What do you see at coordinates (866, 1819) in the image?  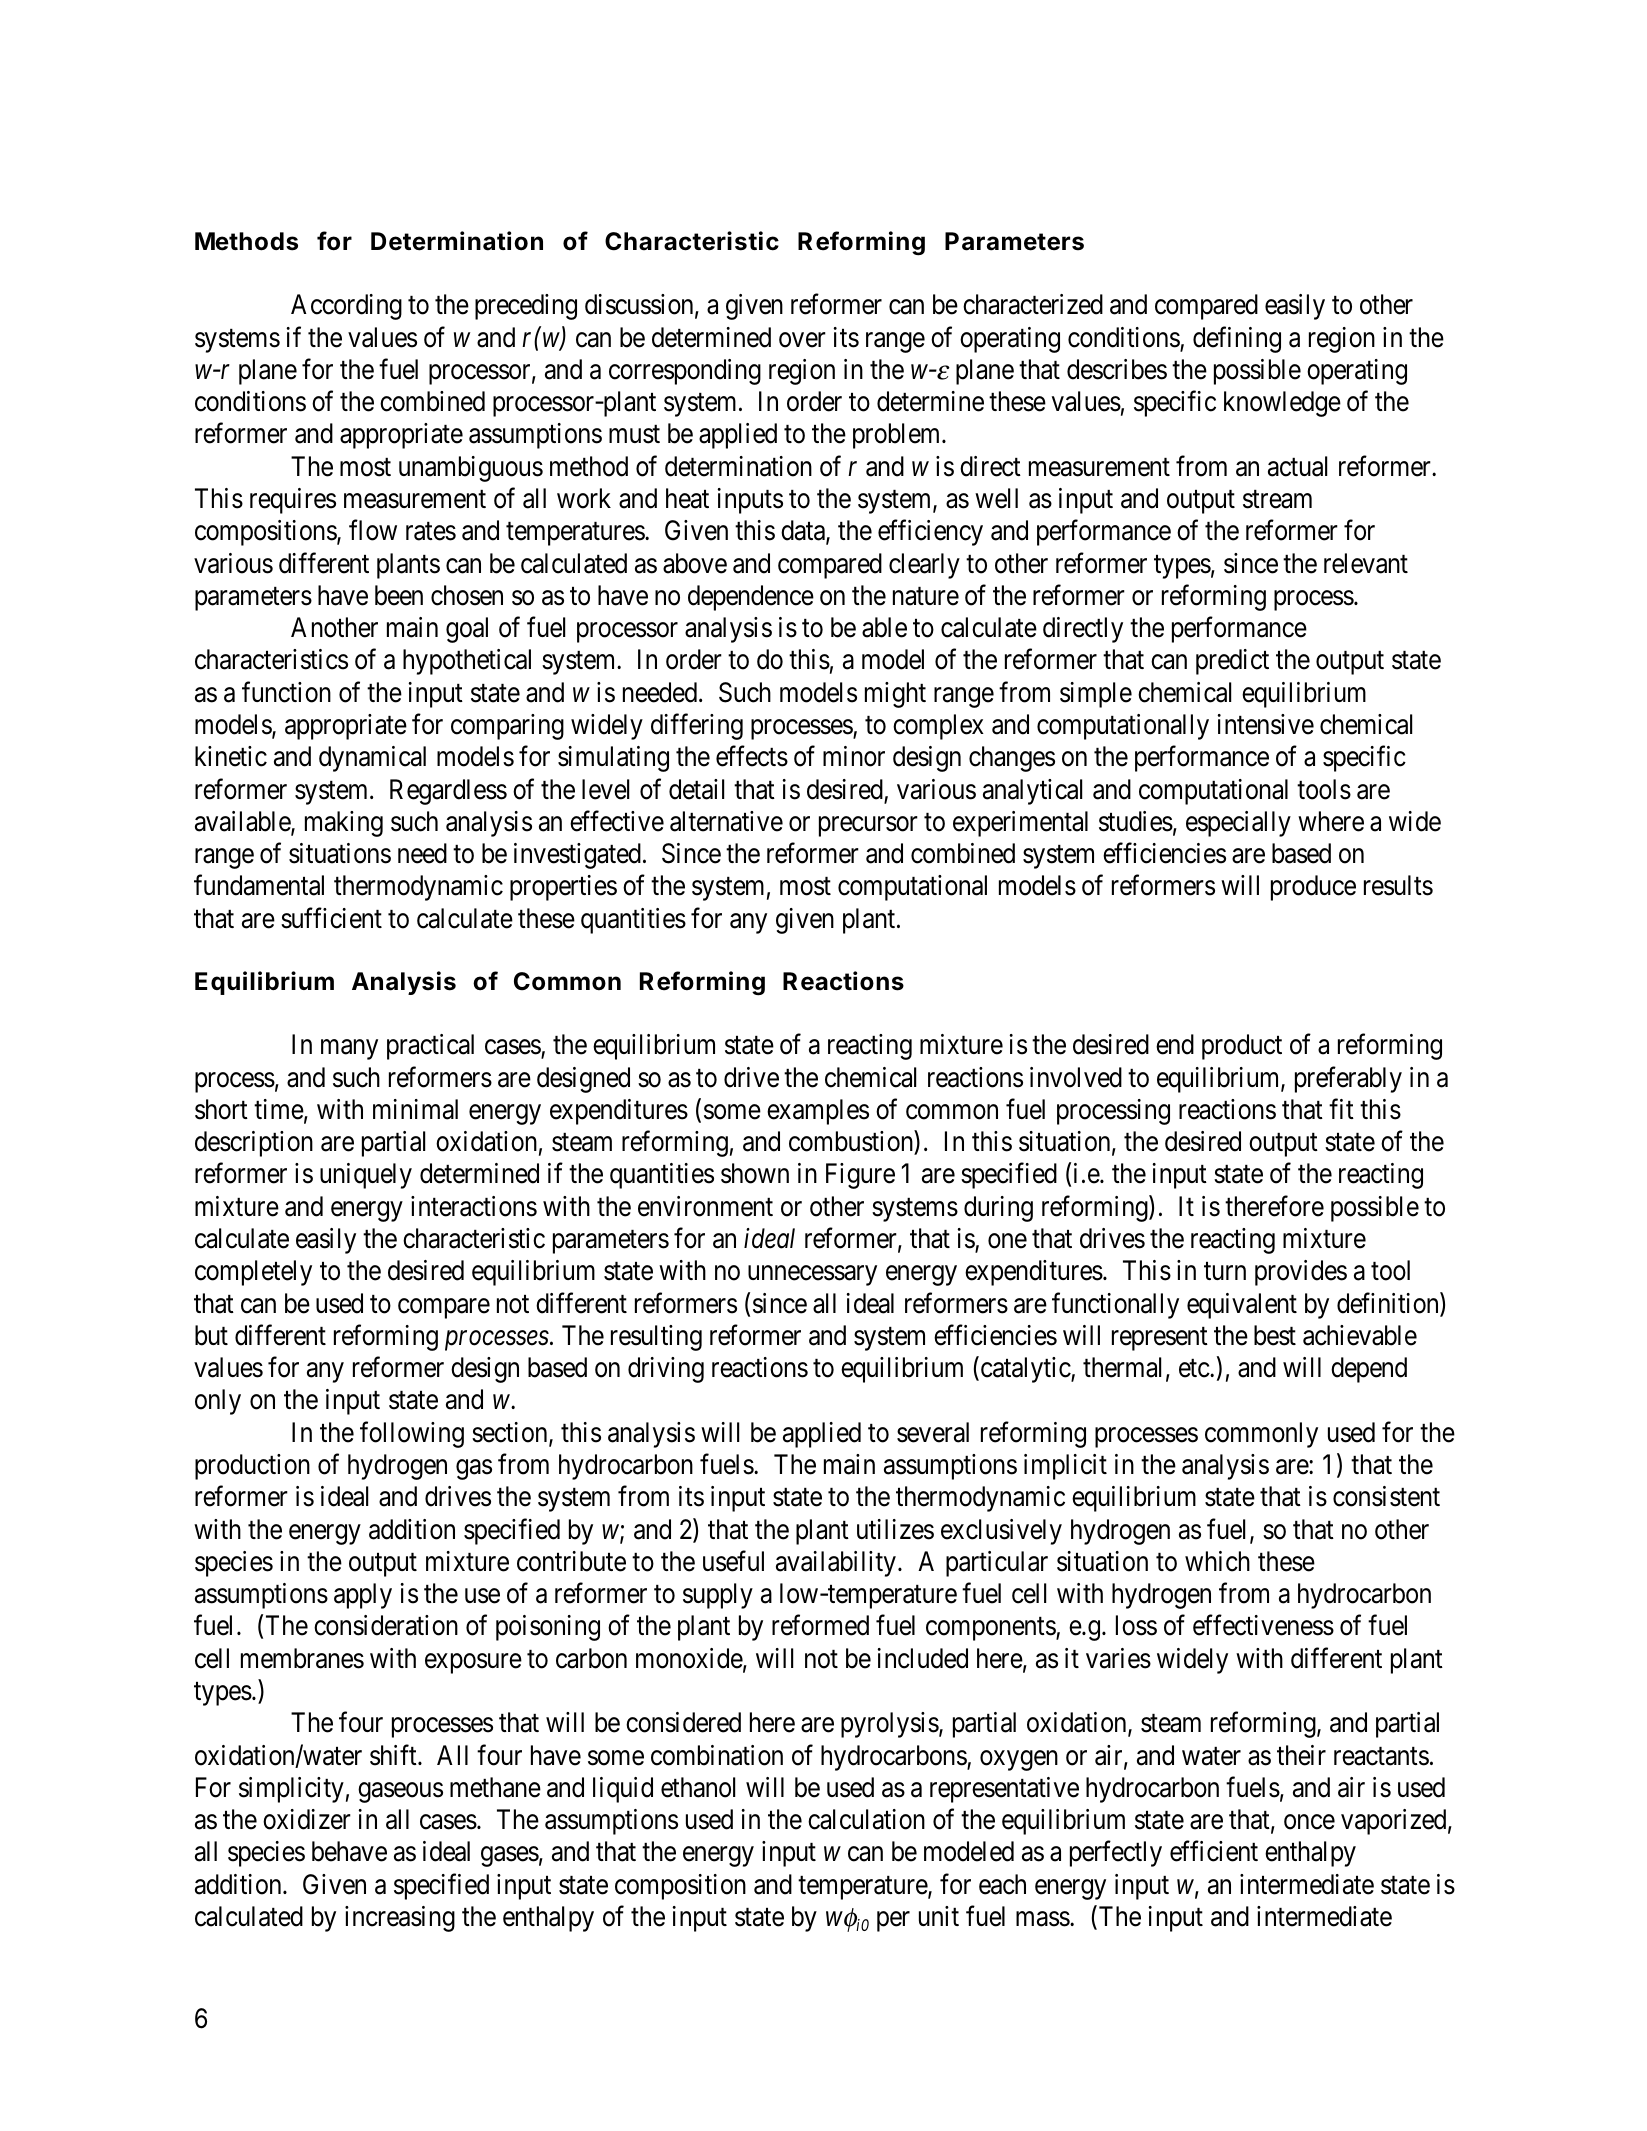 I see `calculation` at bounding box center [866, 1819].
